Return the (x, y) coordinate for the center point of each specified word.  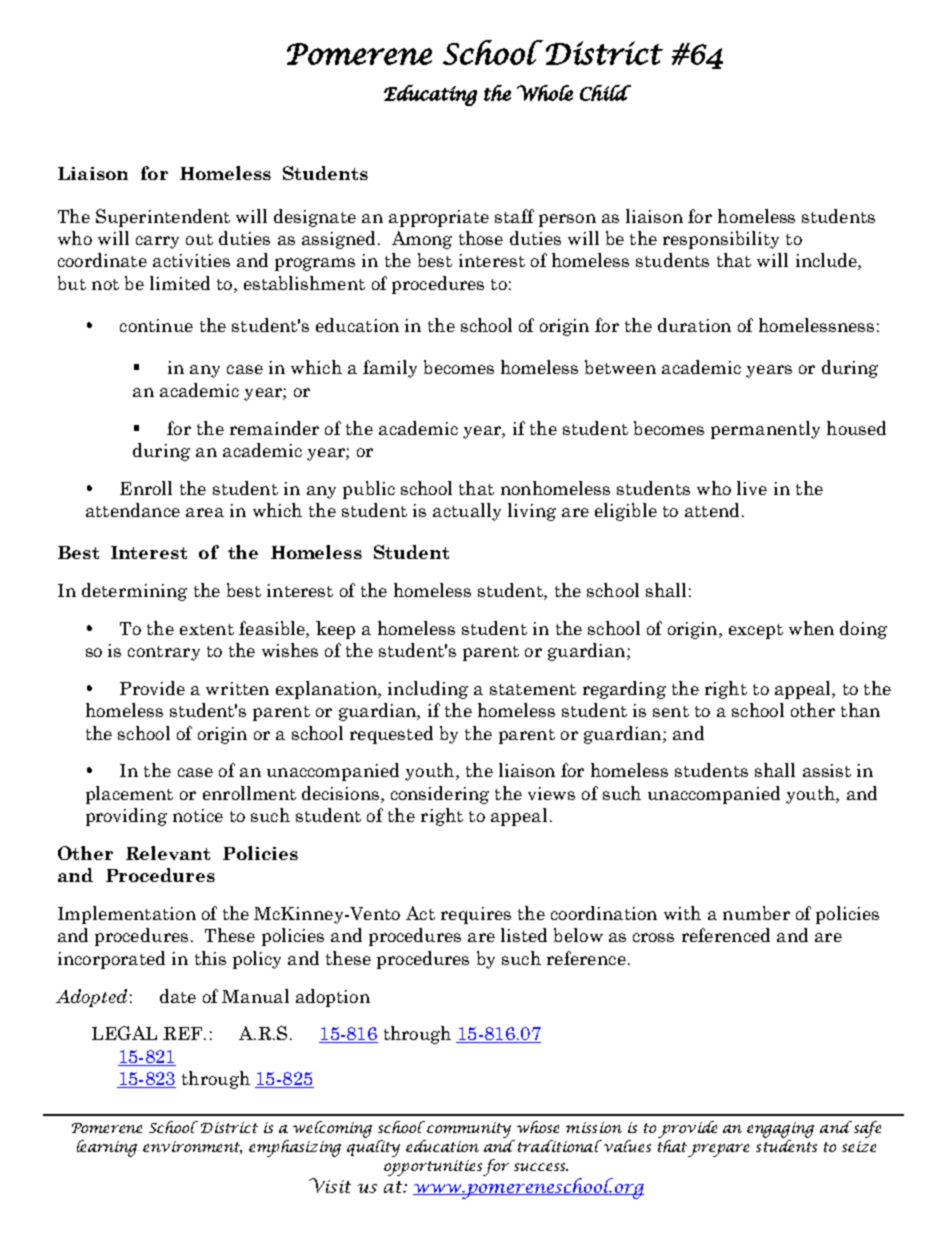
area (205, 512)
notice (198, 815)
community (469, 1130)
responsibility (721, 240)
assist (827, 770)
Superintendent (163, 218)
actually (467, 512)
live (752, 488)
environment (192, 1147)
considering (440, 795)
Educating (430, 95)
